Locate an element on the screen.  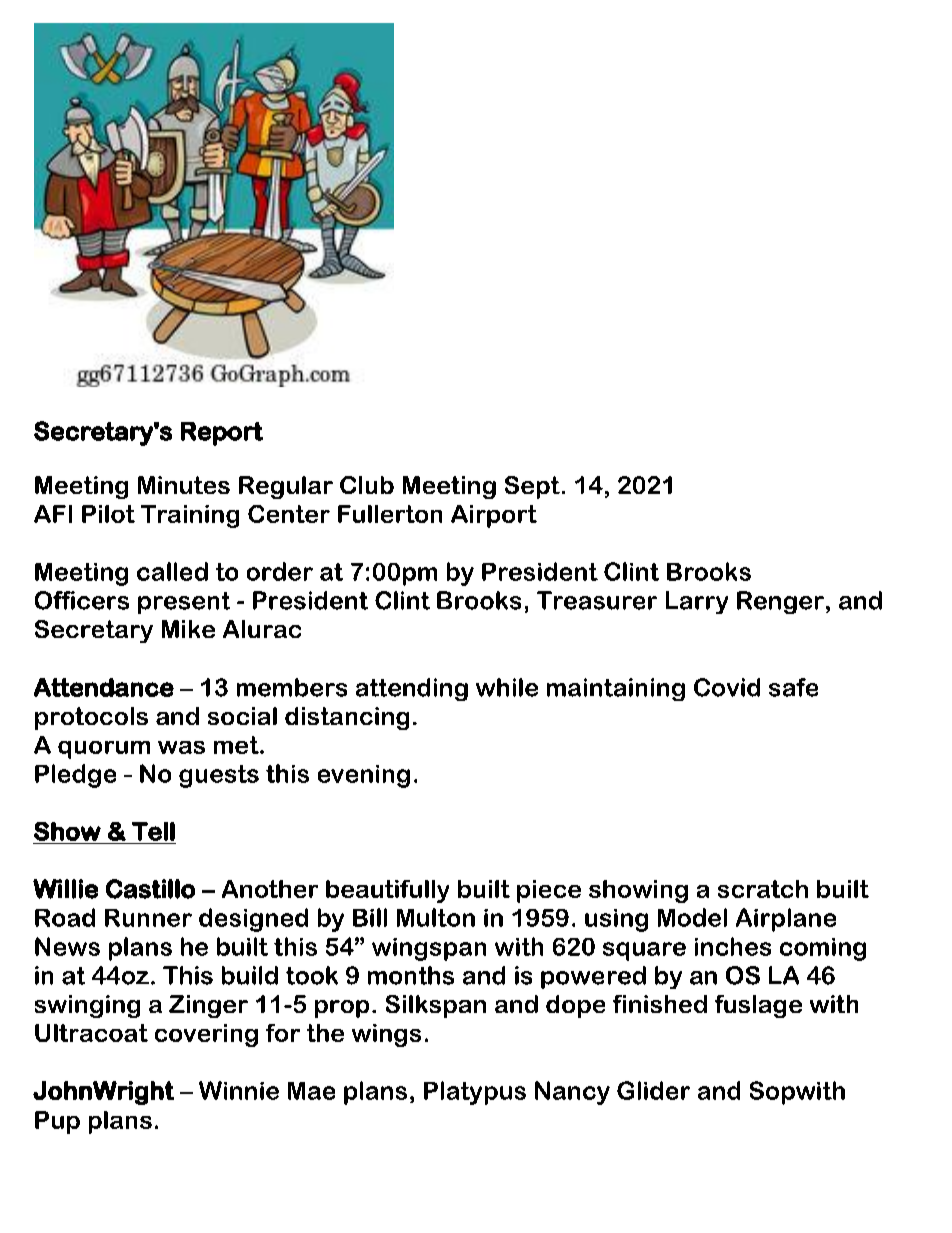
guests is located at coordinates (219, 776).
